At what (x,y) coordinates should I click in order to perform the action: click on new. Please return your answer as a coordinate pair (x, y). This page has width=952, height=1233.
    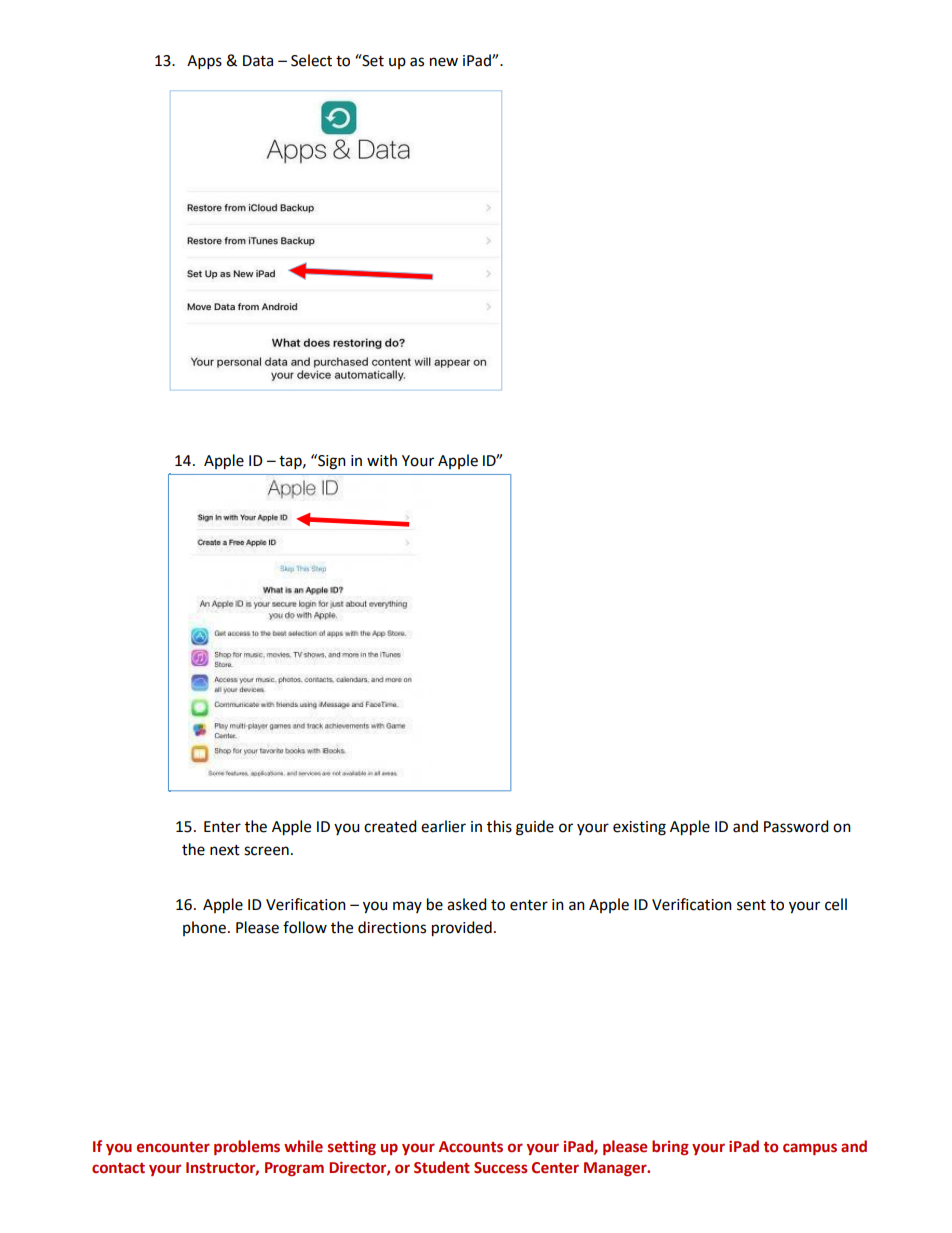
    Looking at the image, I should click on (444, 62).
